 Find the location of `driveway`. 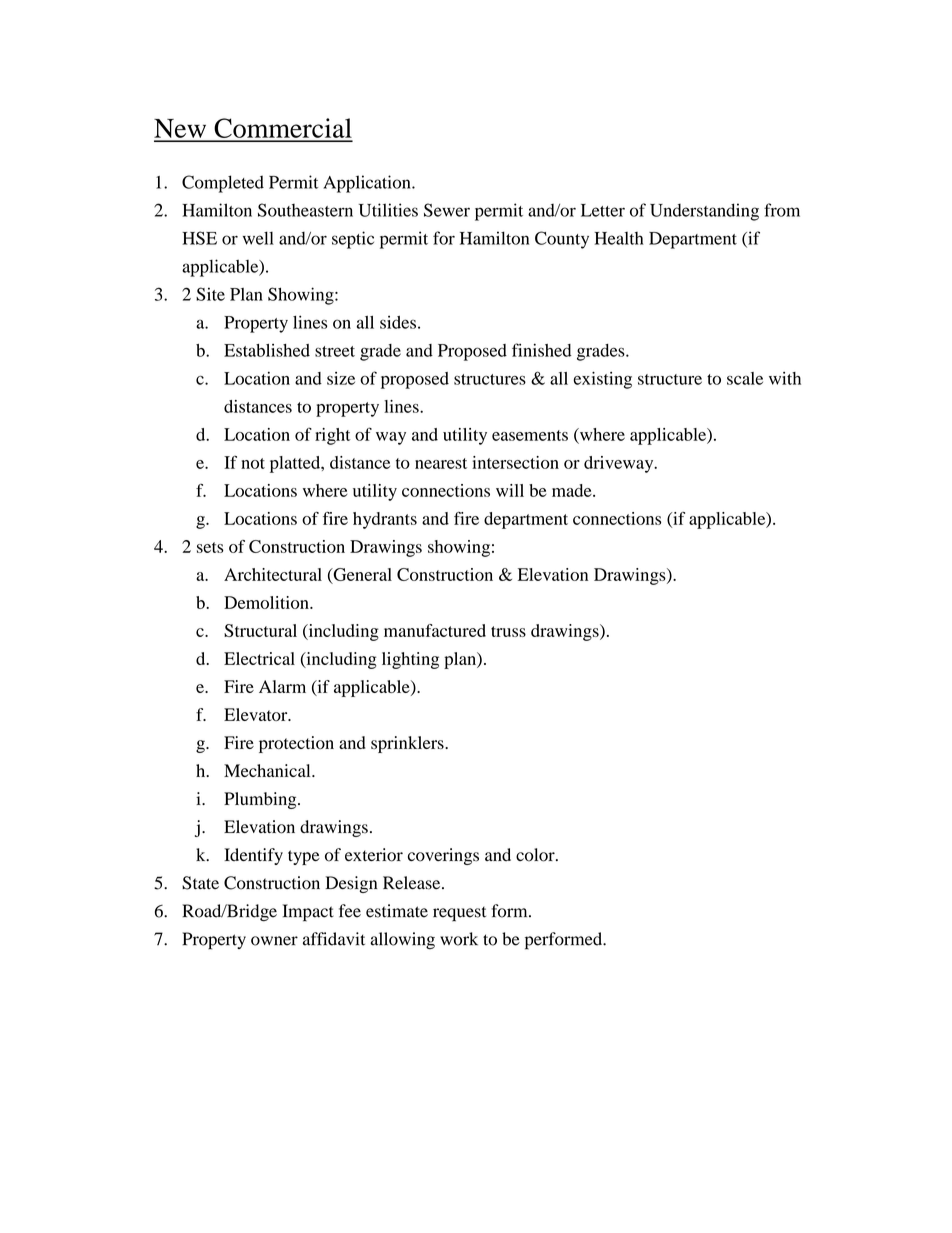

driveway is located at coordinates (620, 464).
